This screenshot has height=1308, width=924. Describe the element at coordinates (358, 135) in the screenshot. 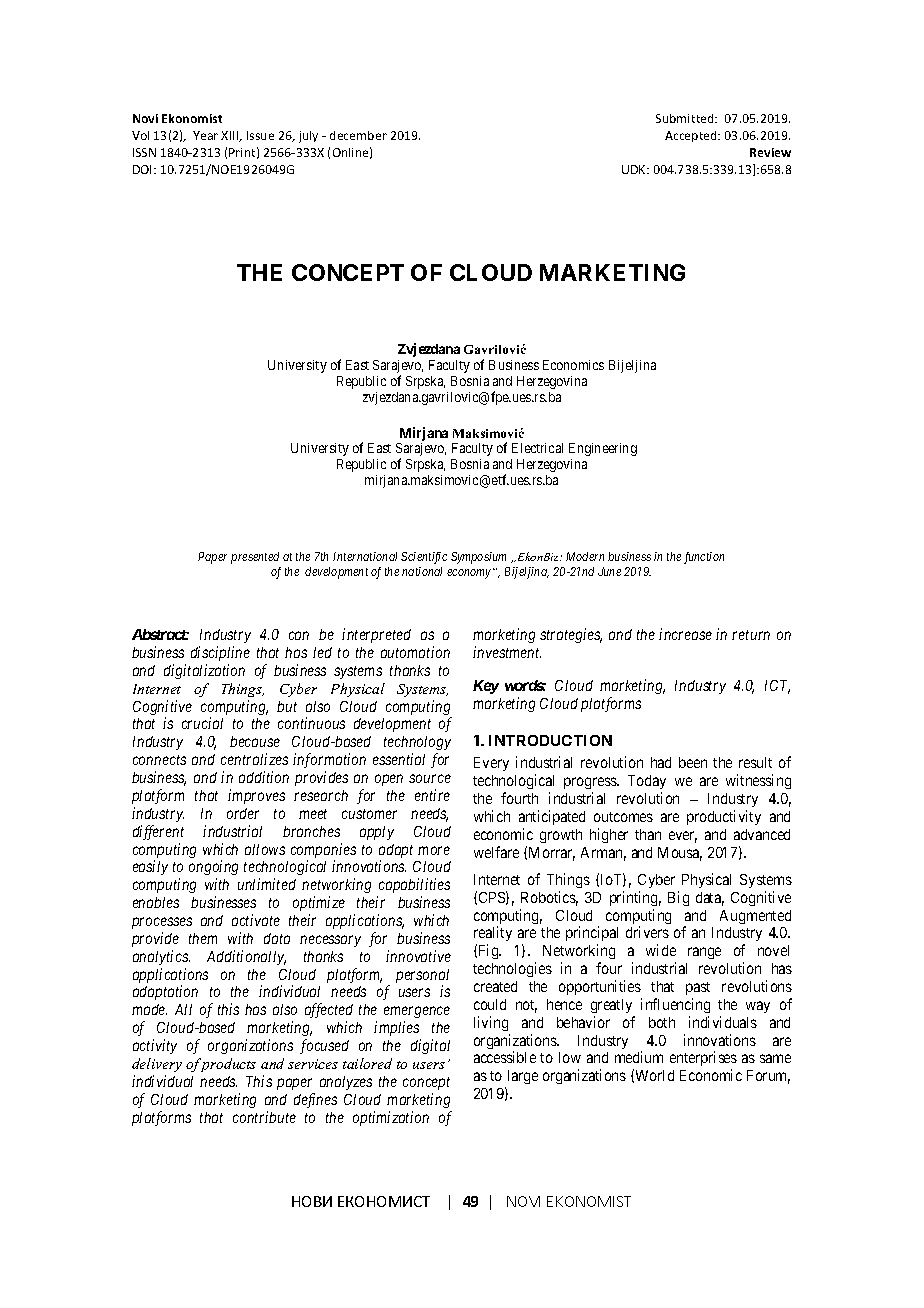

I see `december` at that location.
